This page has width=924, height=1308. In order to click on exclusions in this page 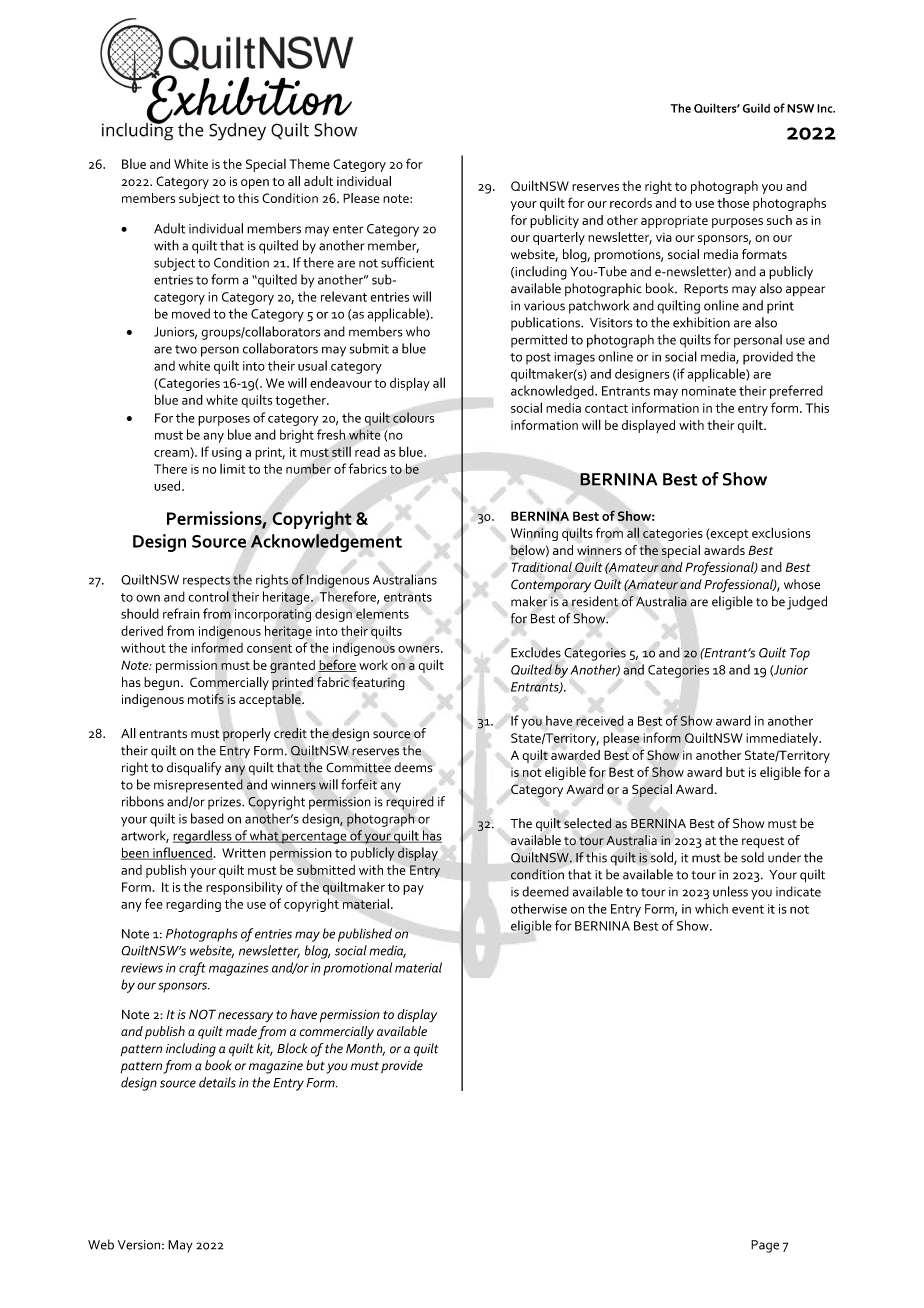, I will do `click(781, 532)`.
